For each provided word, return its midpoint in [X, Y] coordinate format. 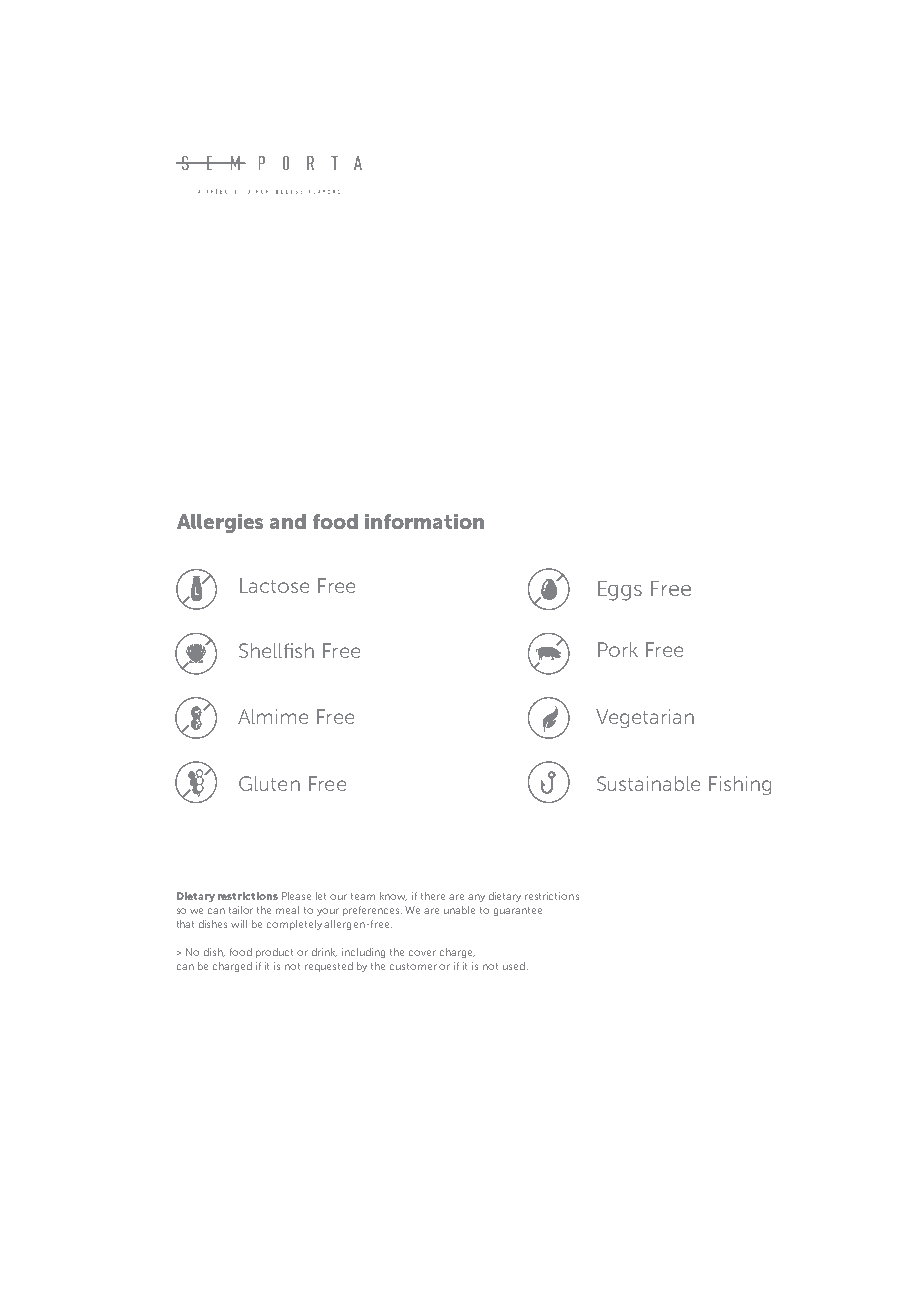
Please [296, 896]
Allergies [220, 523]
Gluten [269, 783]
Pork [618, 649]
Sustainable [648, 783]
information [424, 521]
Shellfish [276, 650]
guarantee [518, 911]
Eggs [620, 591]
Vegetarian [645, 718]
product [274, 953]
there [433, 896]
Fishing [740, 785]
